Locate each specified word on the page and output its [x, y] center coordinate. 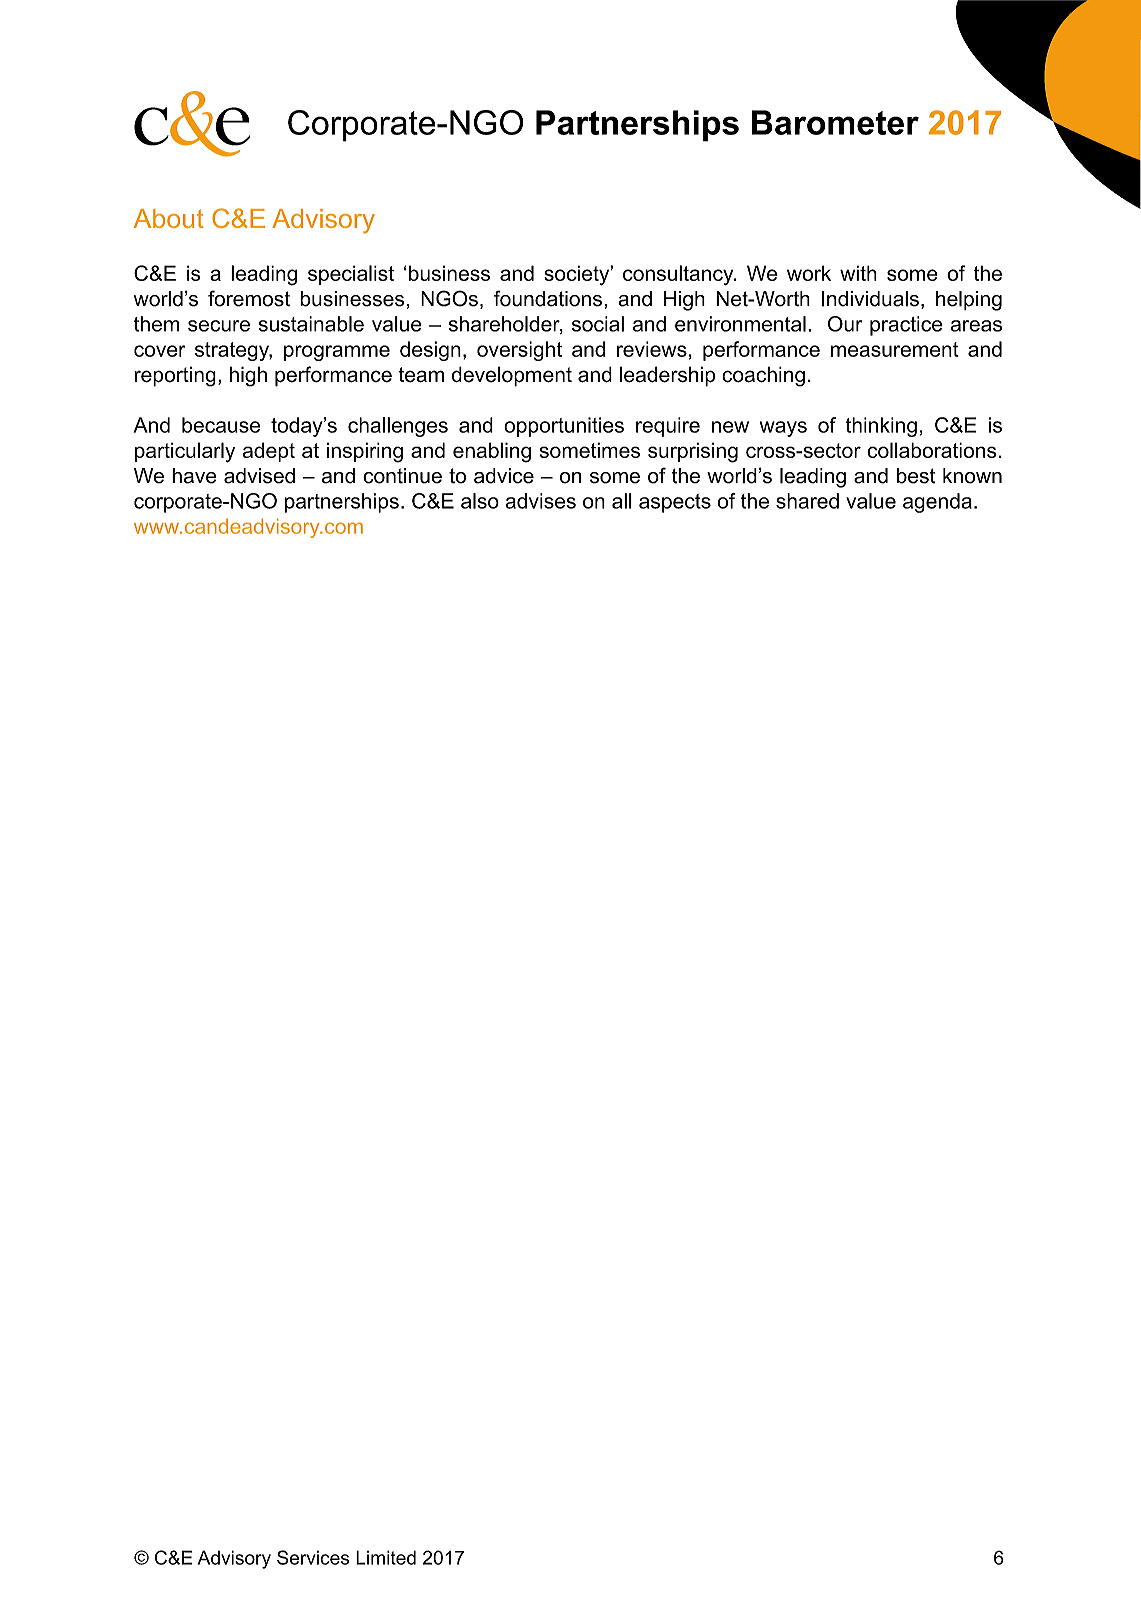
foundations [548, 298]
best [916, 476]
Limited [386, 1557]
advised [259, 476]
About [169, 218]
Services [313, 1557]
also [480, 501]
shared [807, 501]
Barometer [835, 122]
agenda [937, 503]
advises [540, 501]
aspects [675, 503]
